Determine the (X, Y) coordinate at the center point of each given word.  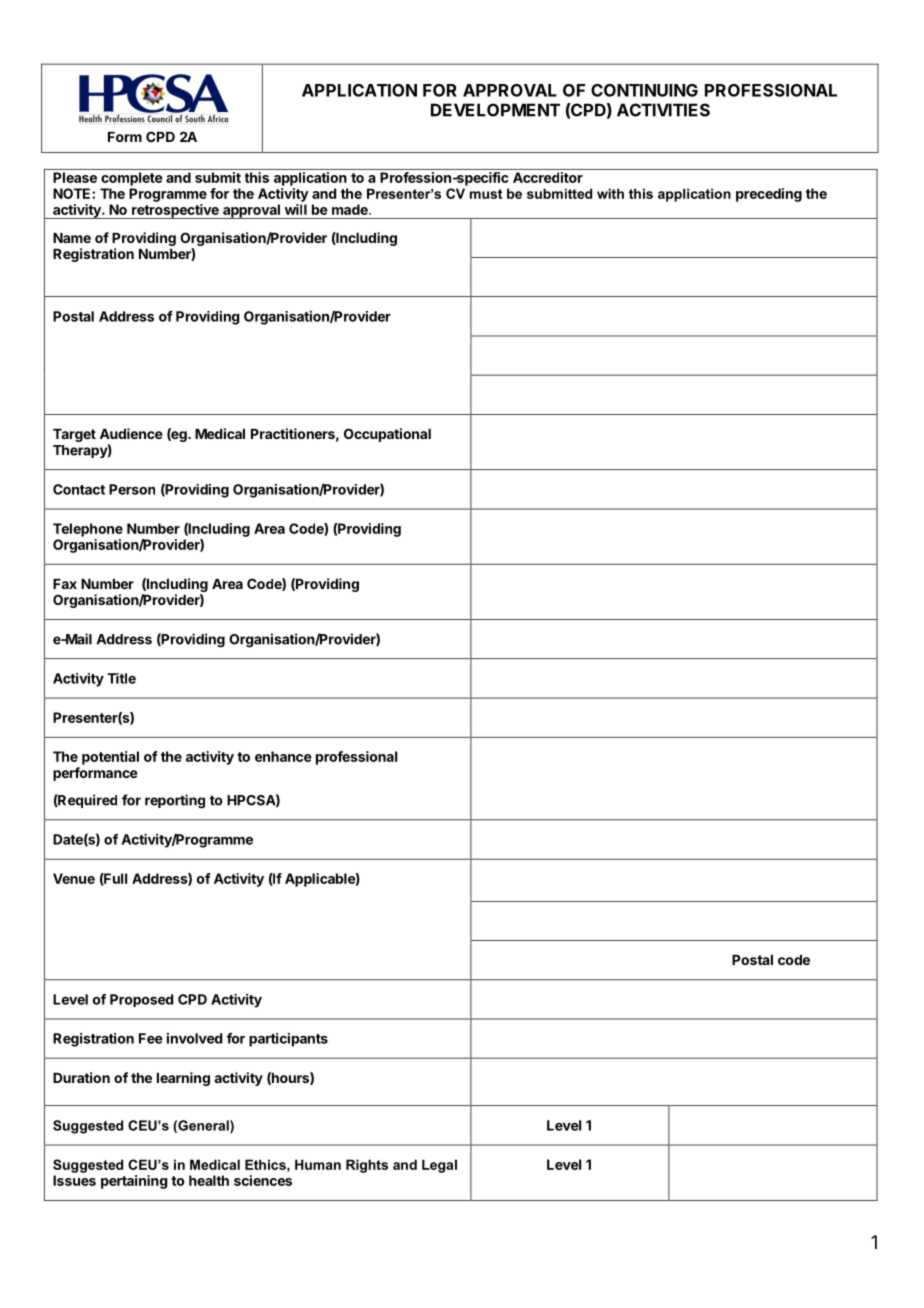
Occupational (387, 435)
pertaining (134, 1182)
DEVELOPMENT (495, 110)
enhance (283, 756)
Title (121, 678)
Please (75, 177)
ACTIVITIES (663, 110)
